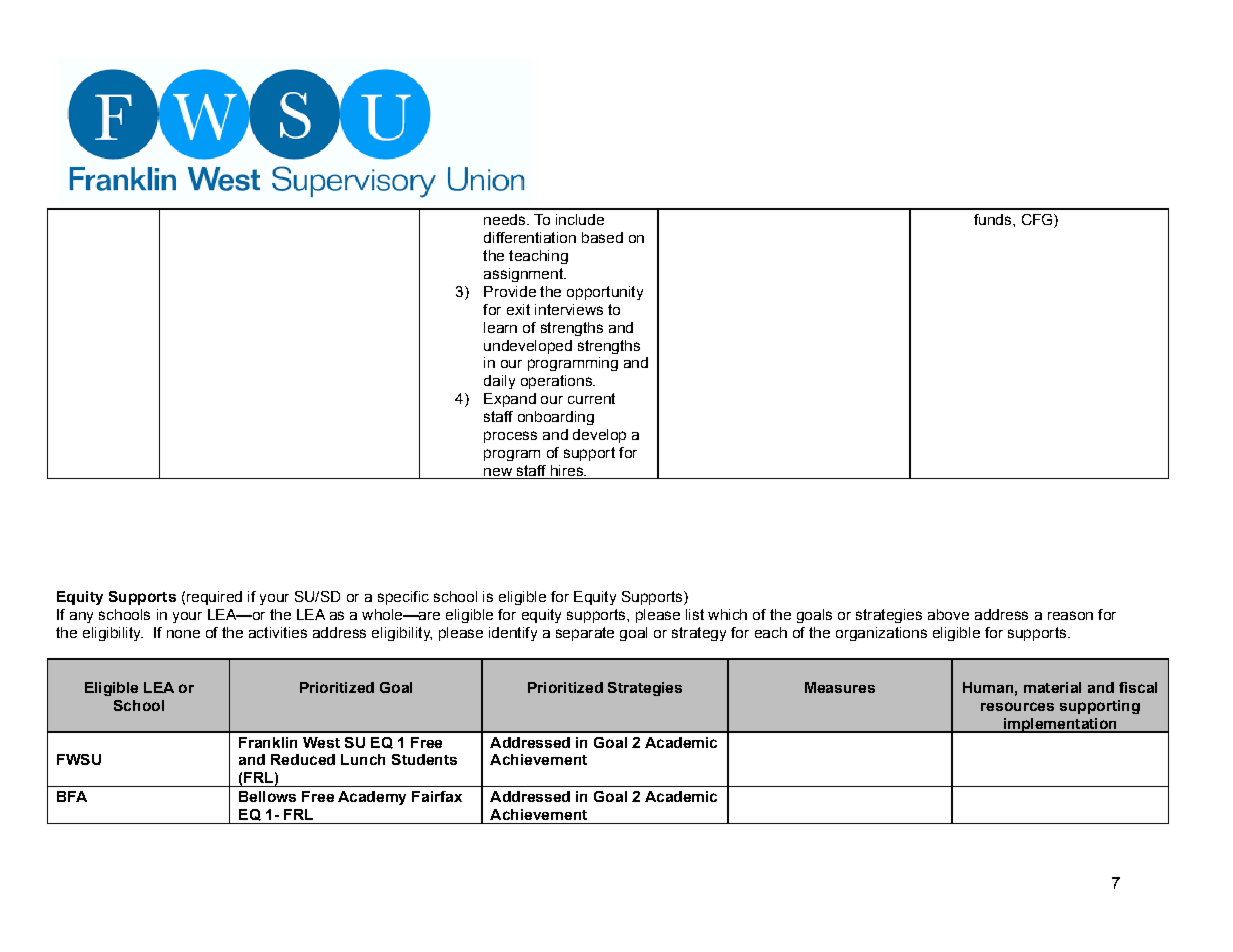 The height and width of the screenshot is (952, 1233). Describe the element at coordinates (695, 614) in the screenshot. I see `list` at that location.
